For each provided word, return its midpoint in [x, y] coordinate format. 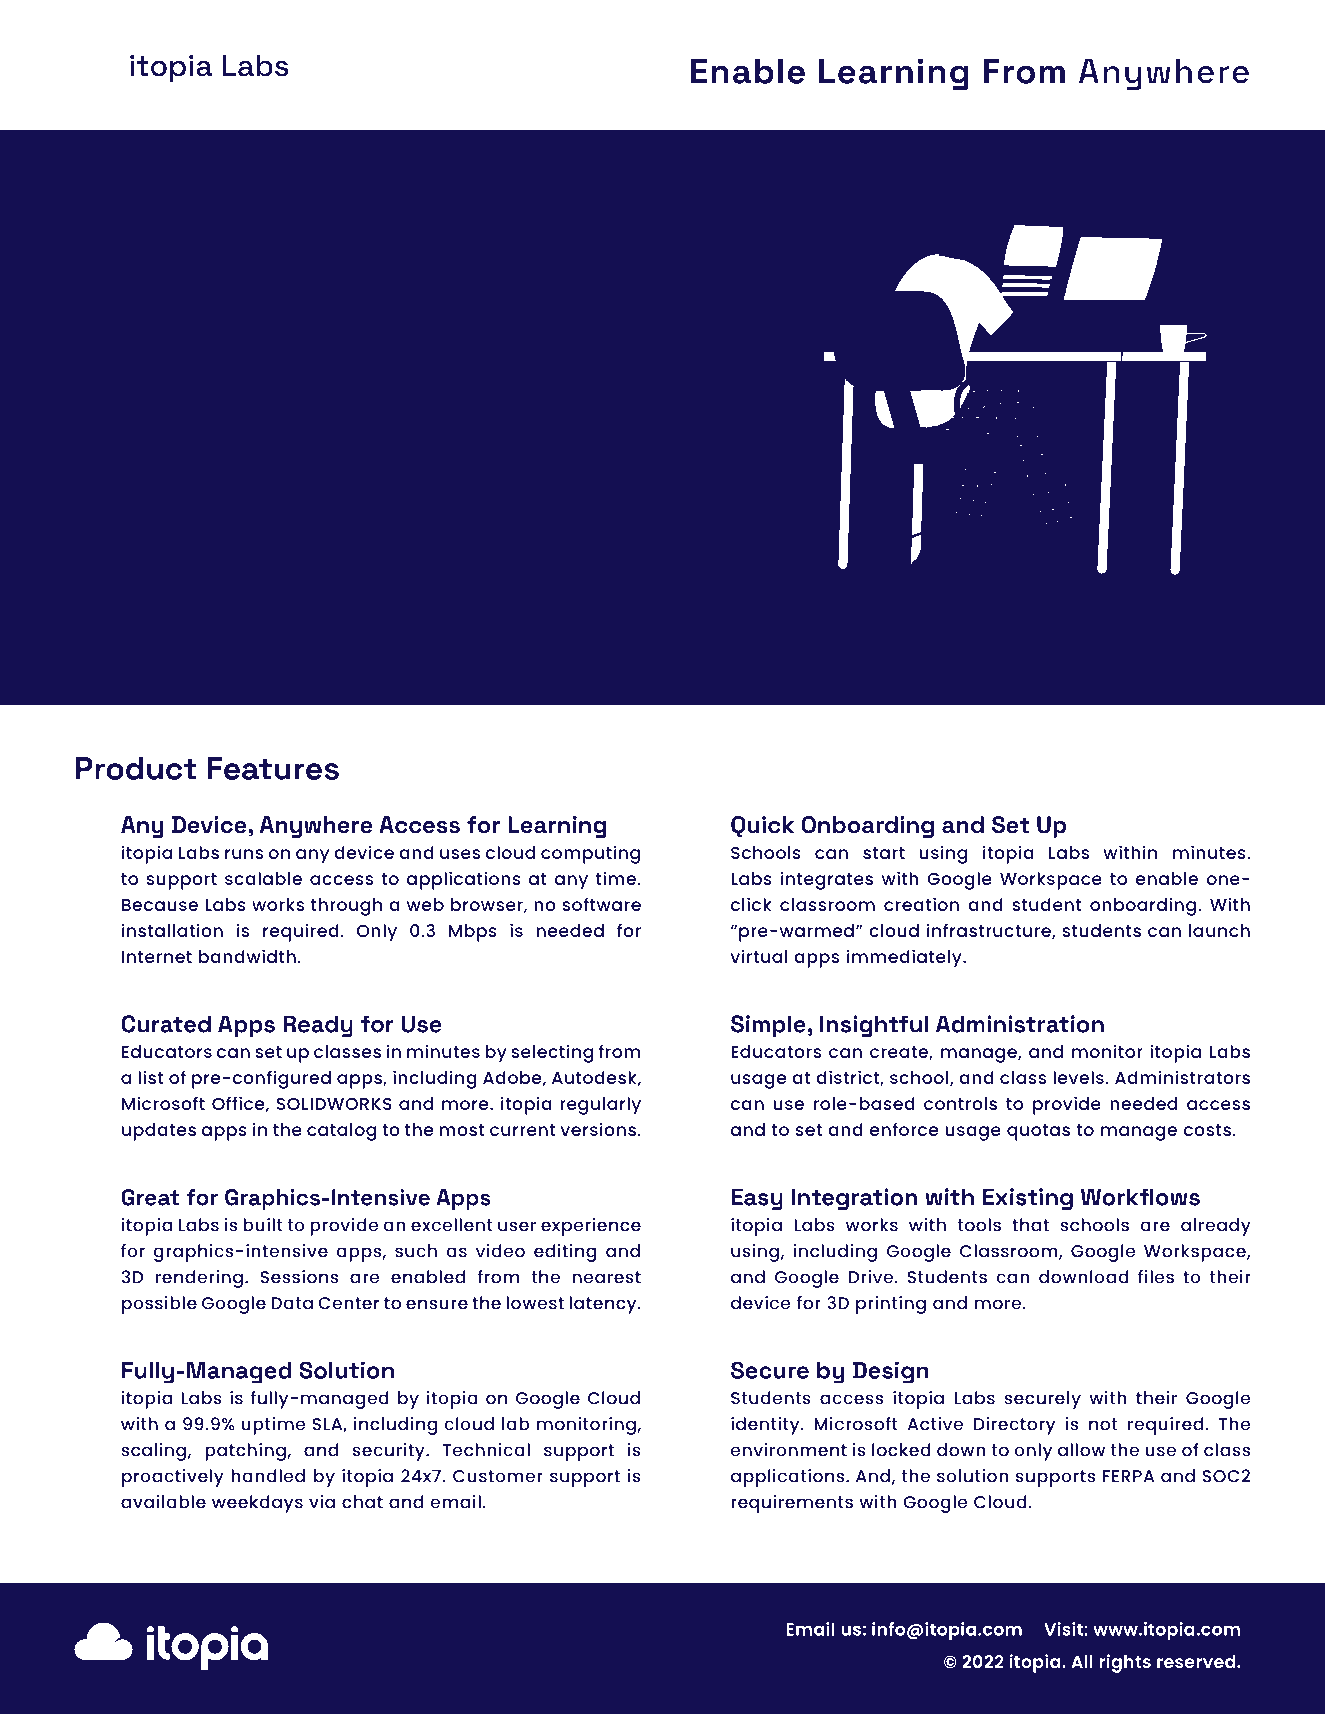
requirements [792, 1504]
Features [273, 768]
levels [1078, 1077]
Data [292, 1303]
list [150, 1077]
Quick [762, 827]
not [1103, 1424]
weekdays [257, 1504]
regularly [600, 1106]
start [884, 853]
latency [604, 1305]
